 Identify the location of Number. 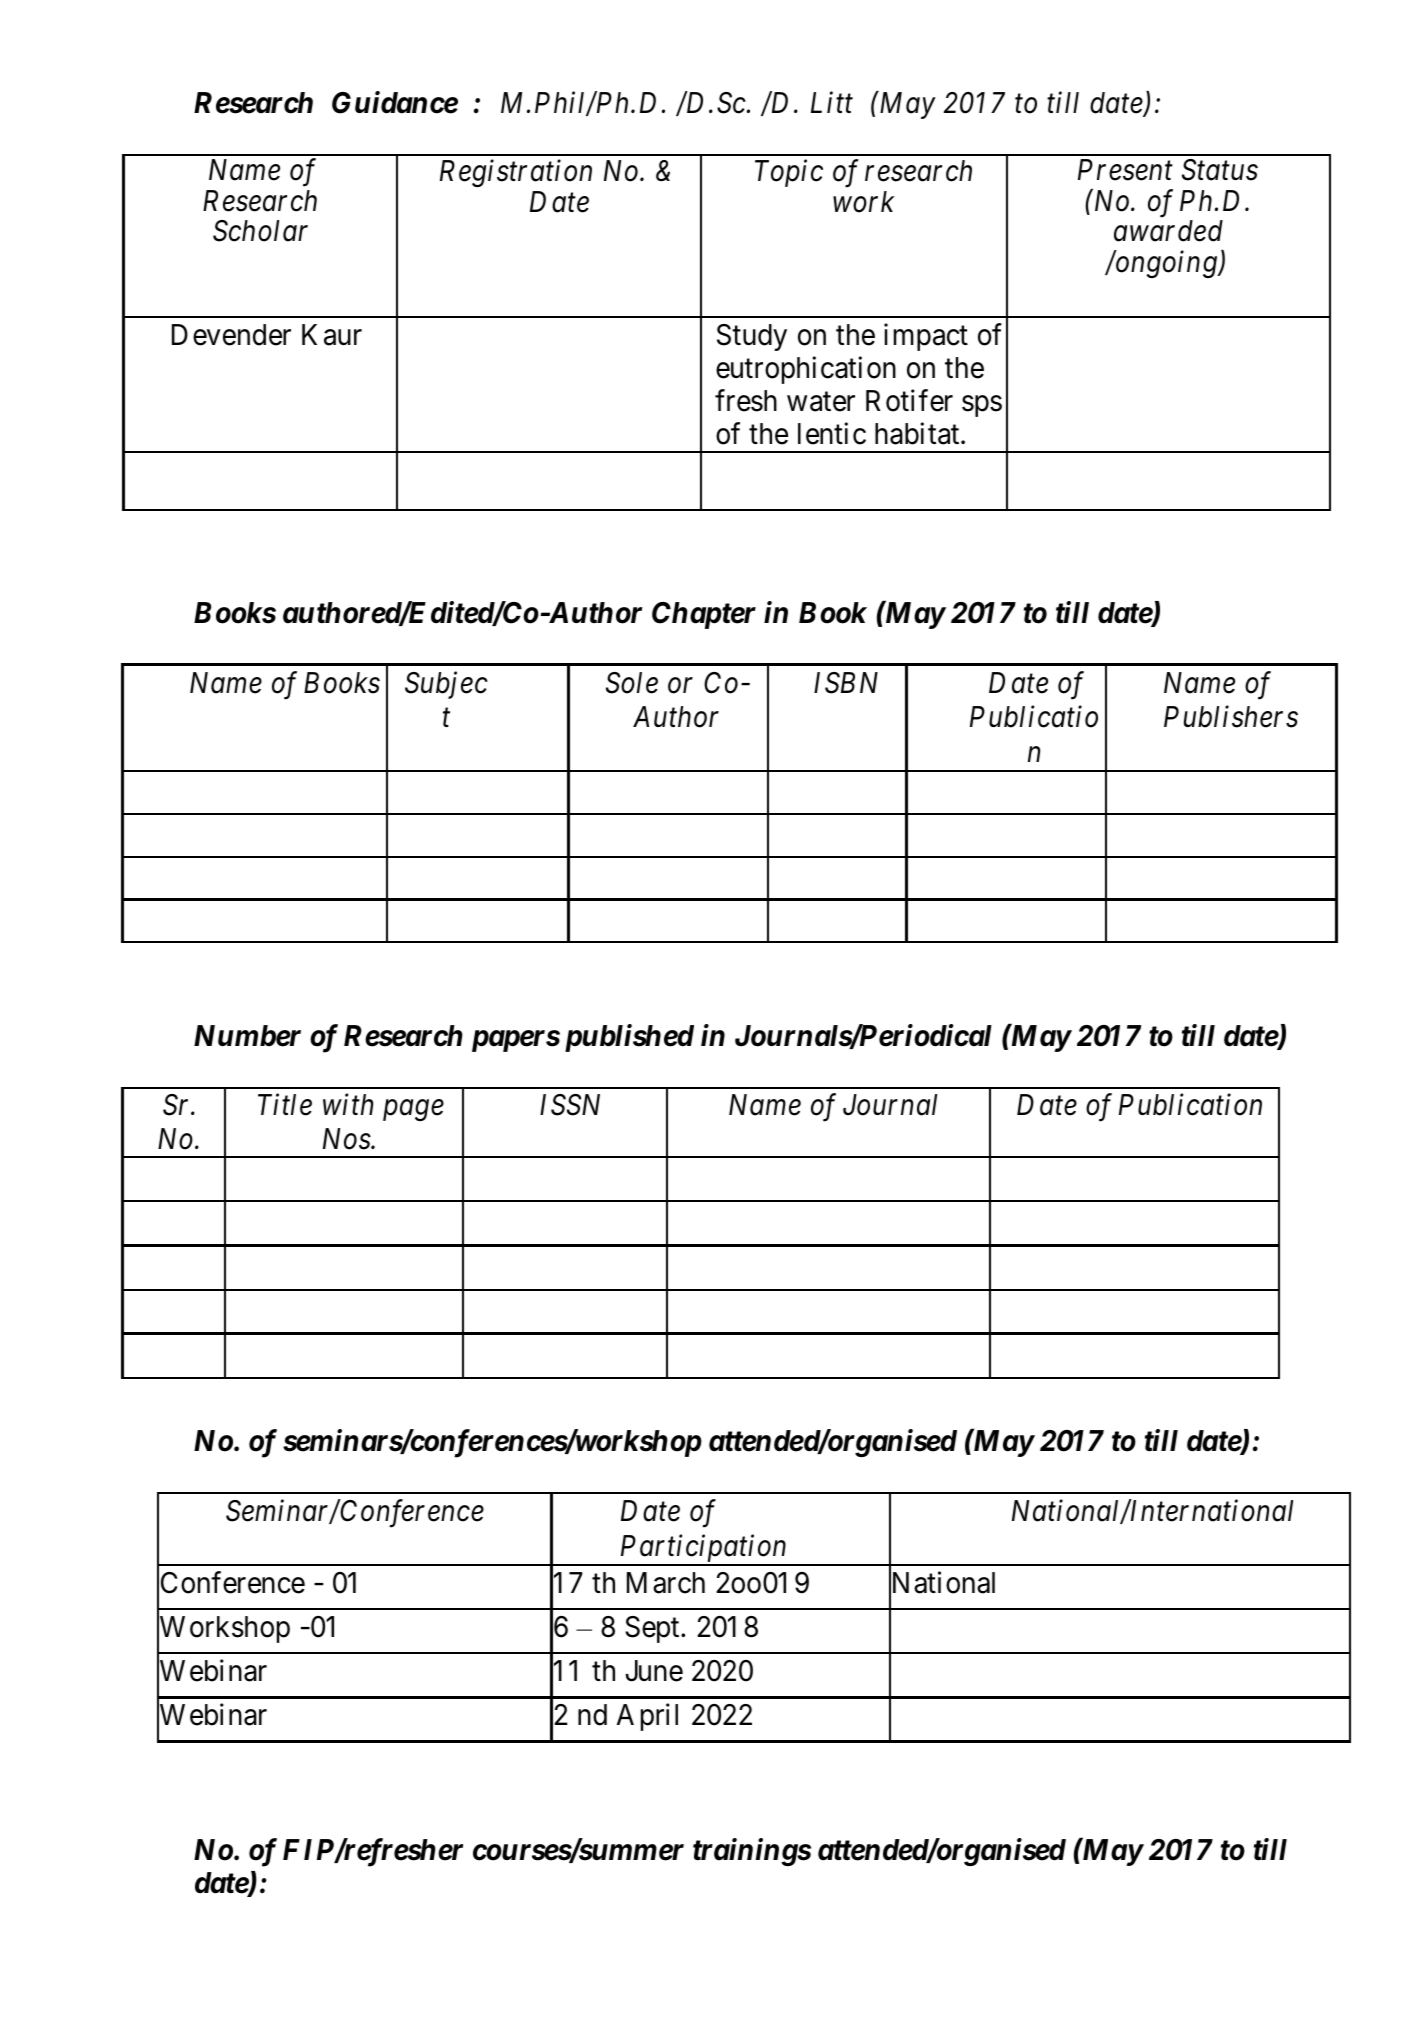
(247, 1036).
